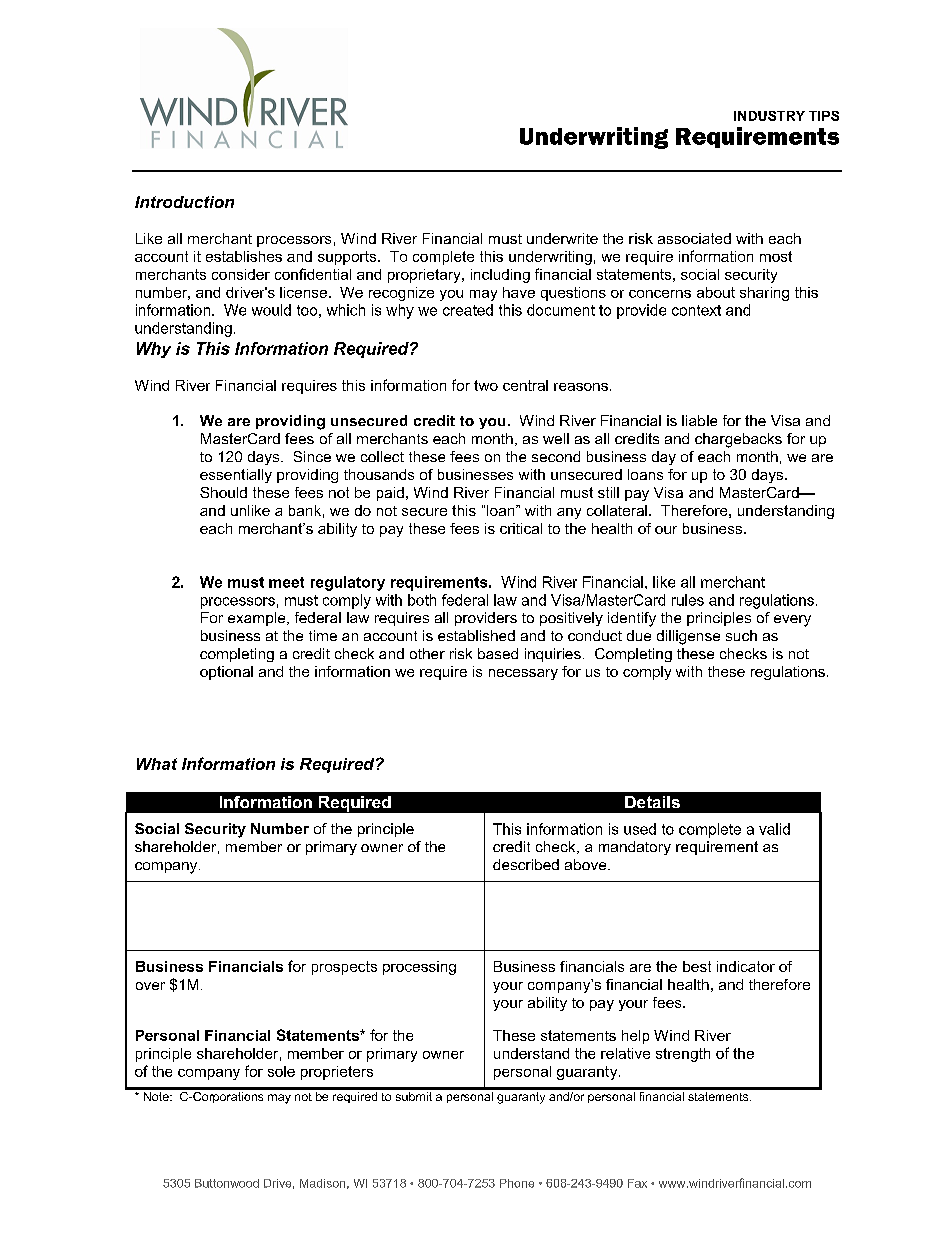  Describe the element at coordinates (184, 202) in the image. I see `Introduction` at that location.
